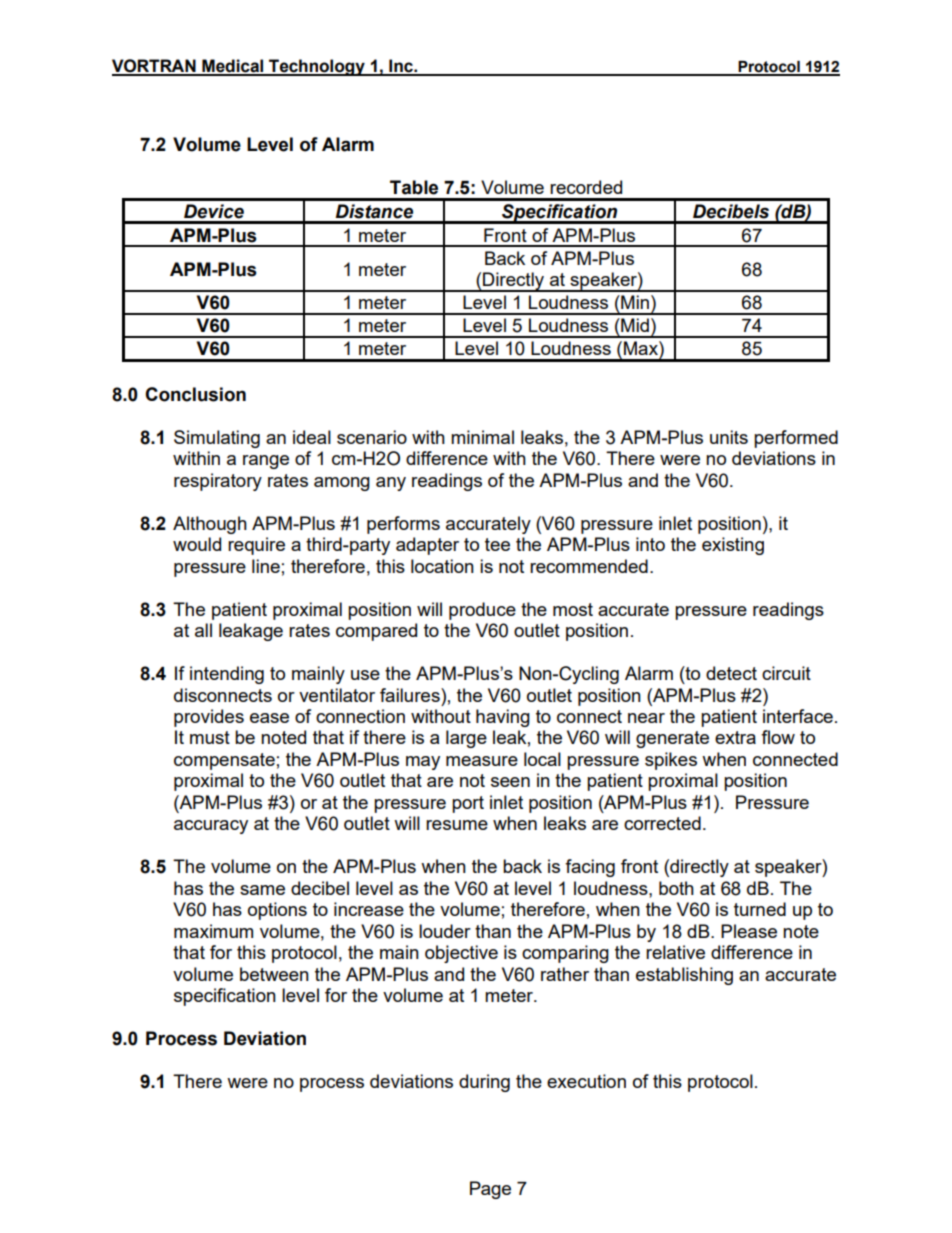  Describe the element at coordinates (731, 673) in the image. I see `detect` at that location.
